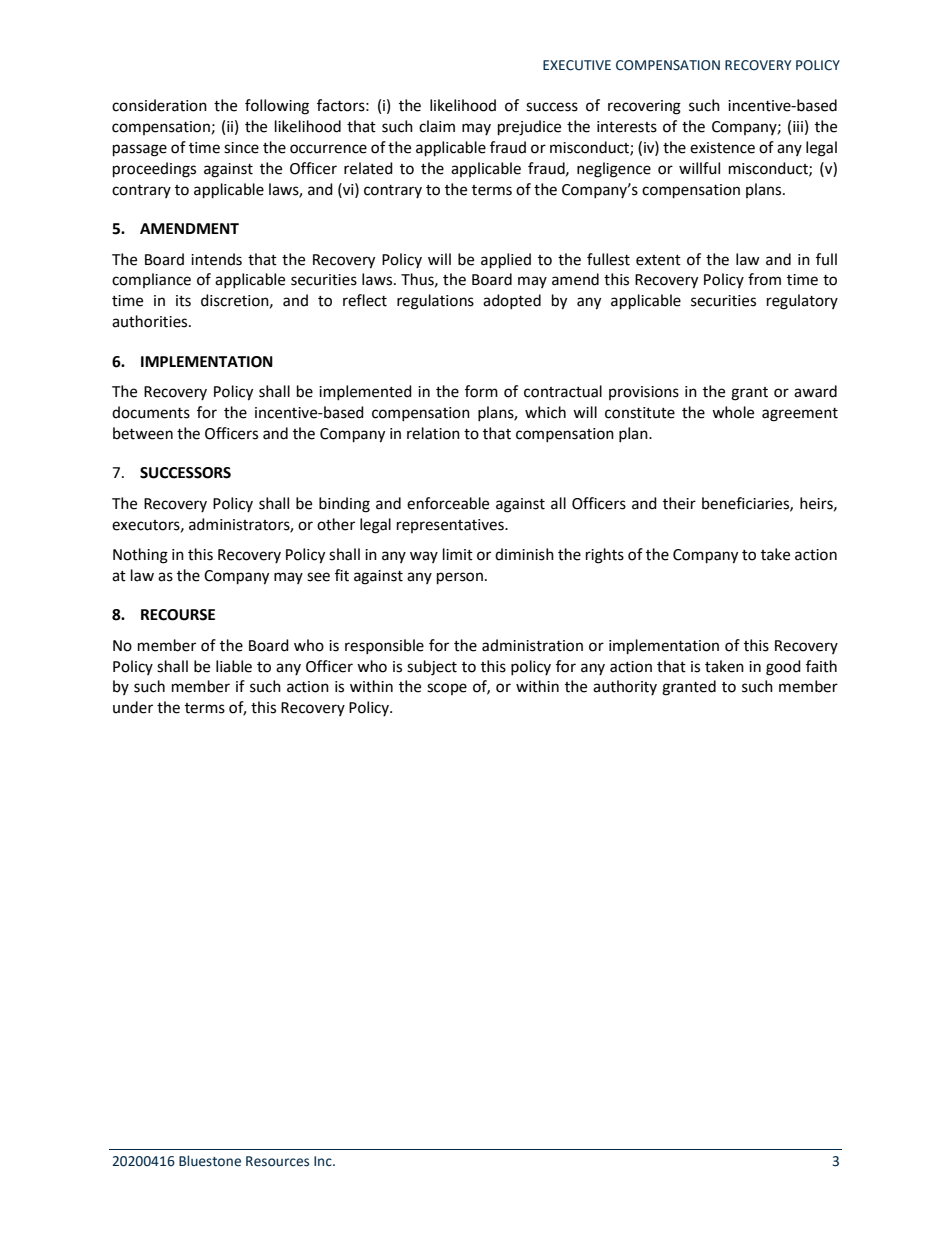 The width and height of the screenshot is (952, 1233). Describe the element at coordinates (722, 148) in the screenshot. I see `existence` at that location.
